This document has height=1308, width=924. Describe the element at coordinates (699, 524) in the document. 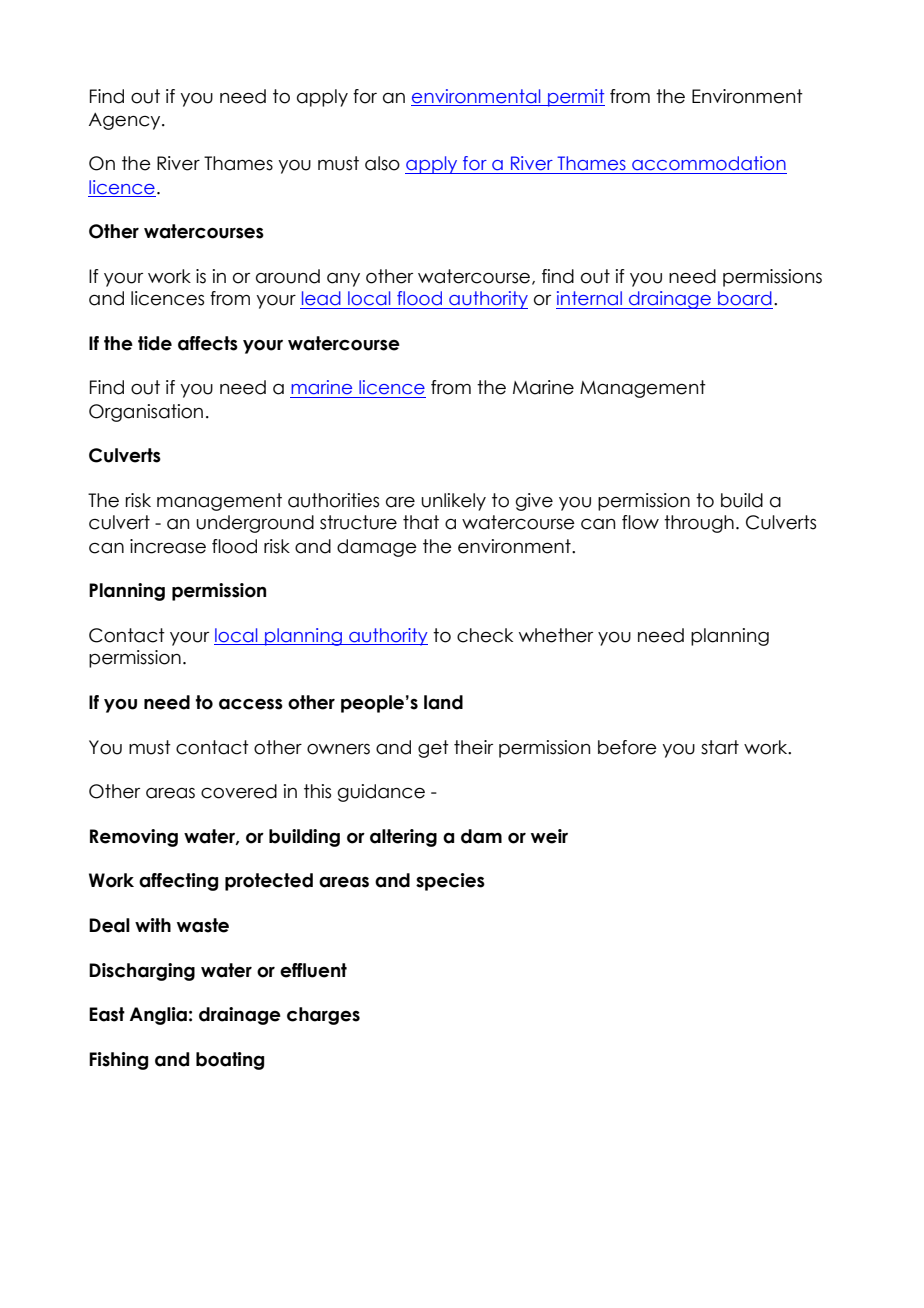

I see `through` at that location.
